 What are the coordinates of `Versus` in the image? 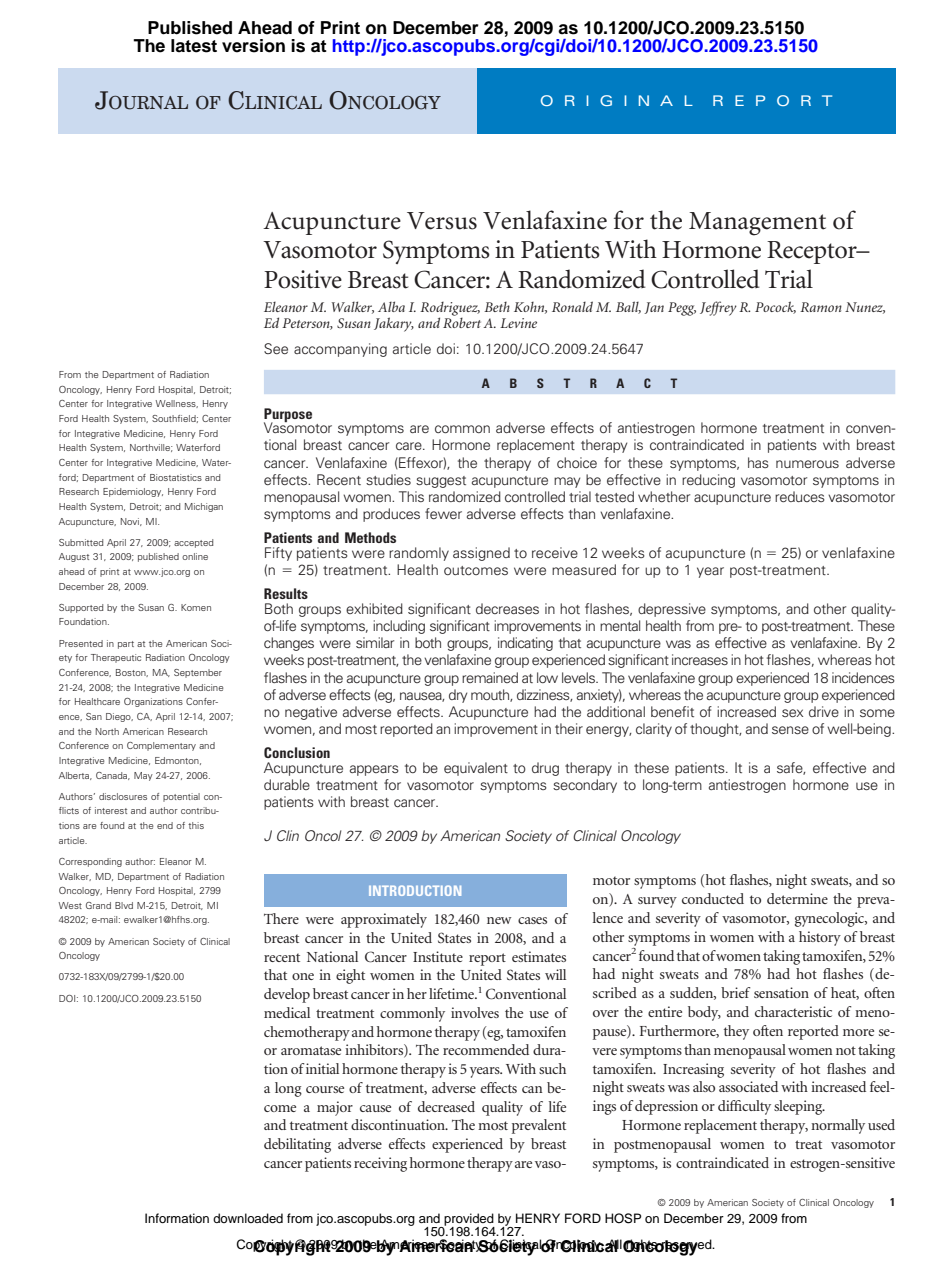 It's located at (442, 221).
